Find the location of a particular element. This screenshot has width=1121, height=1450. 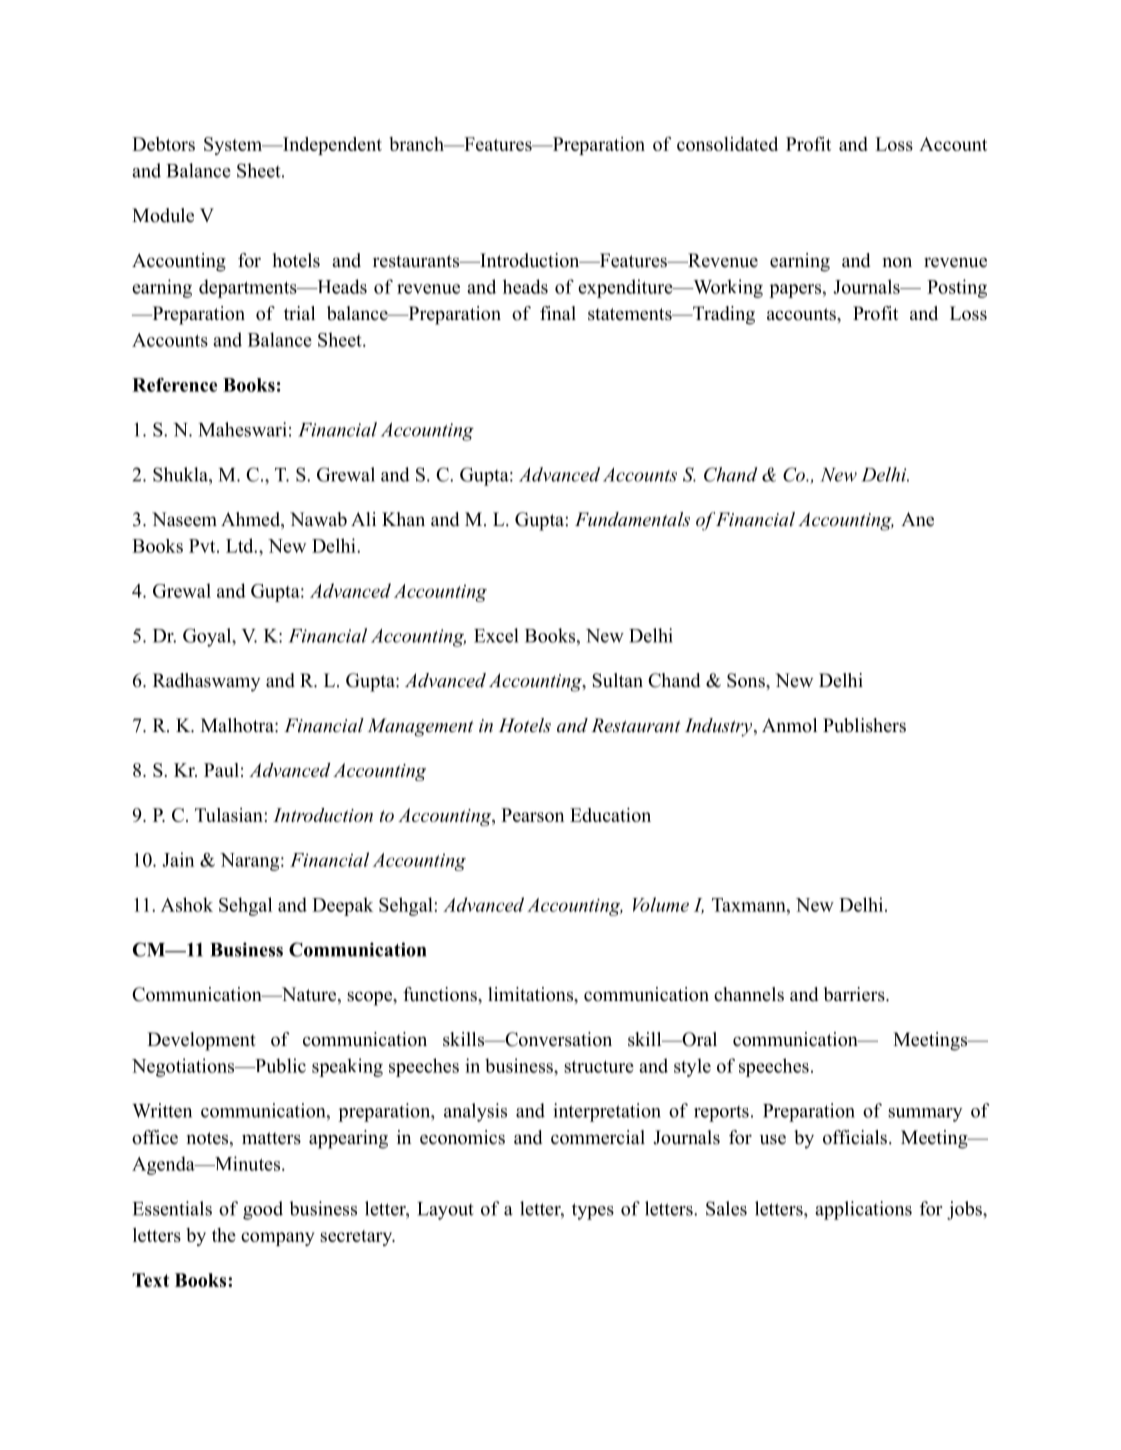

consolidated is located at coordinates (727, 144).
